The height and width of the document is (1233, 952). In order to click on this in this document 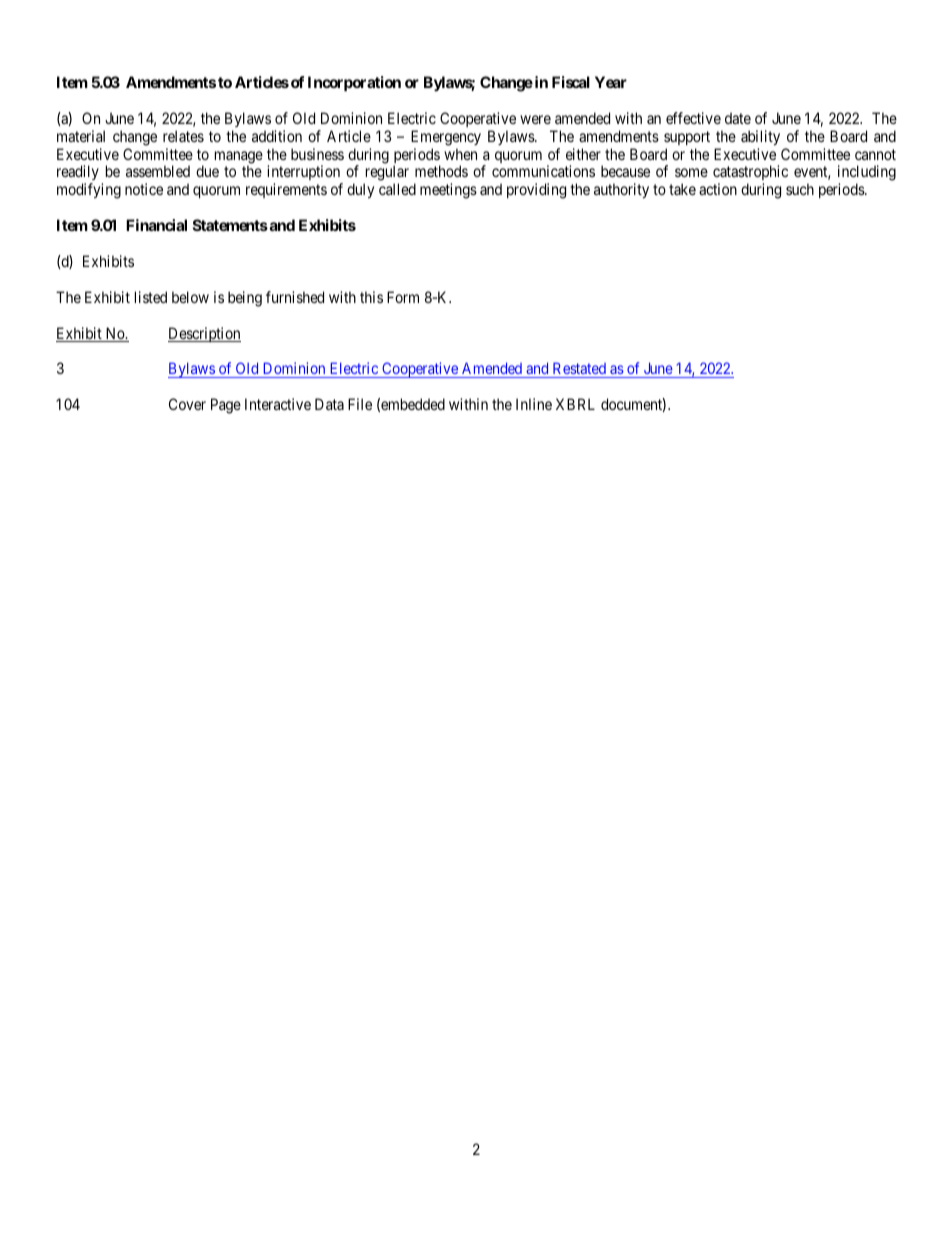, I will do `click(371, 297)`.
